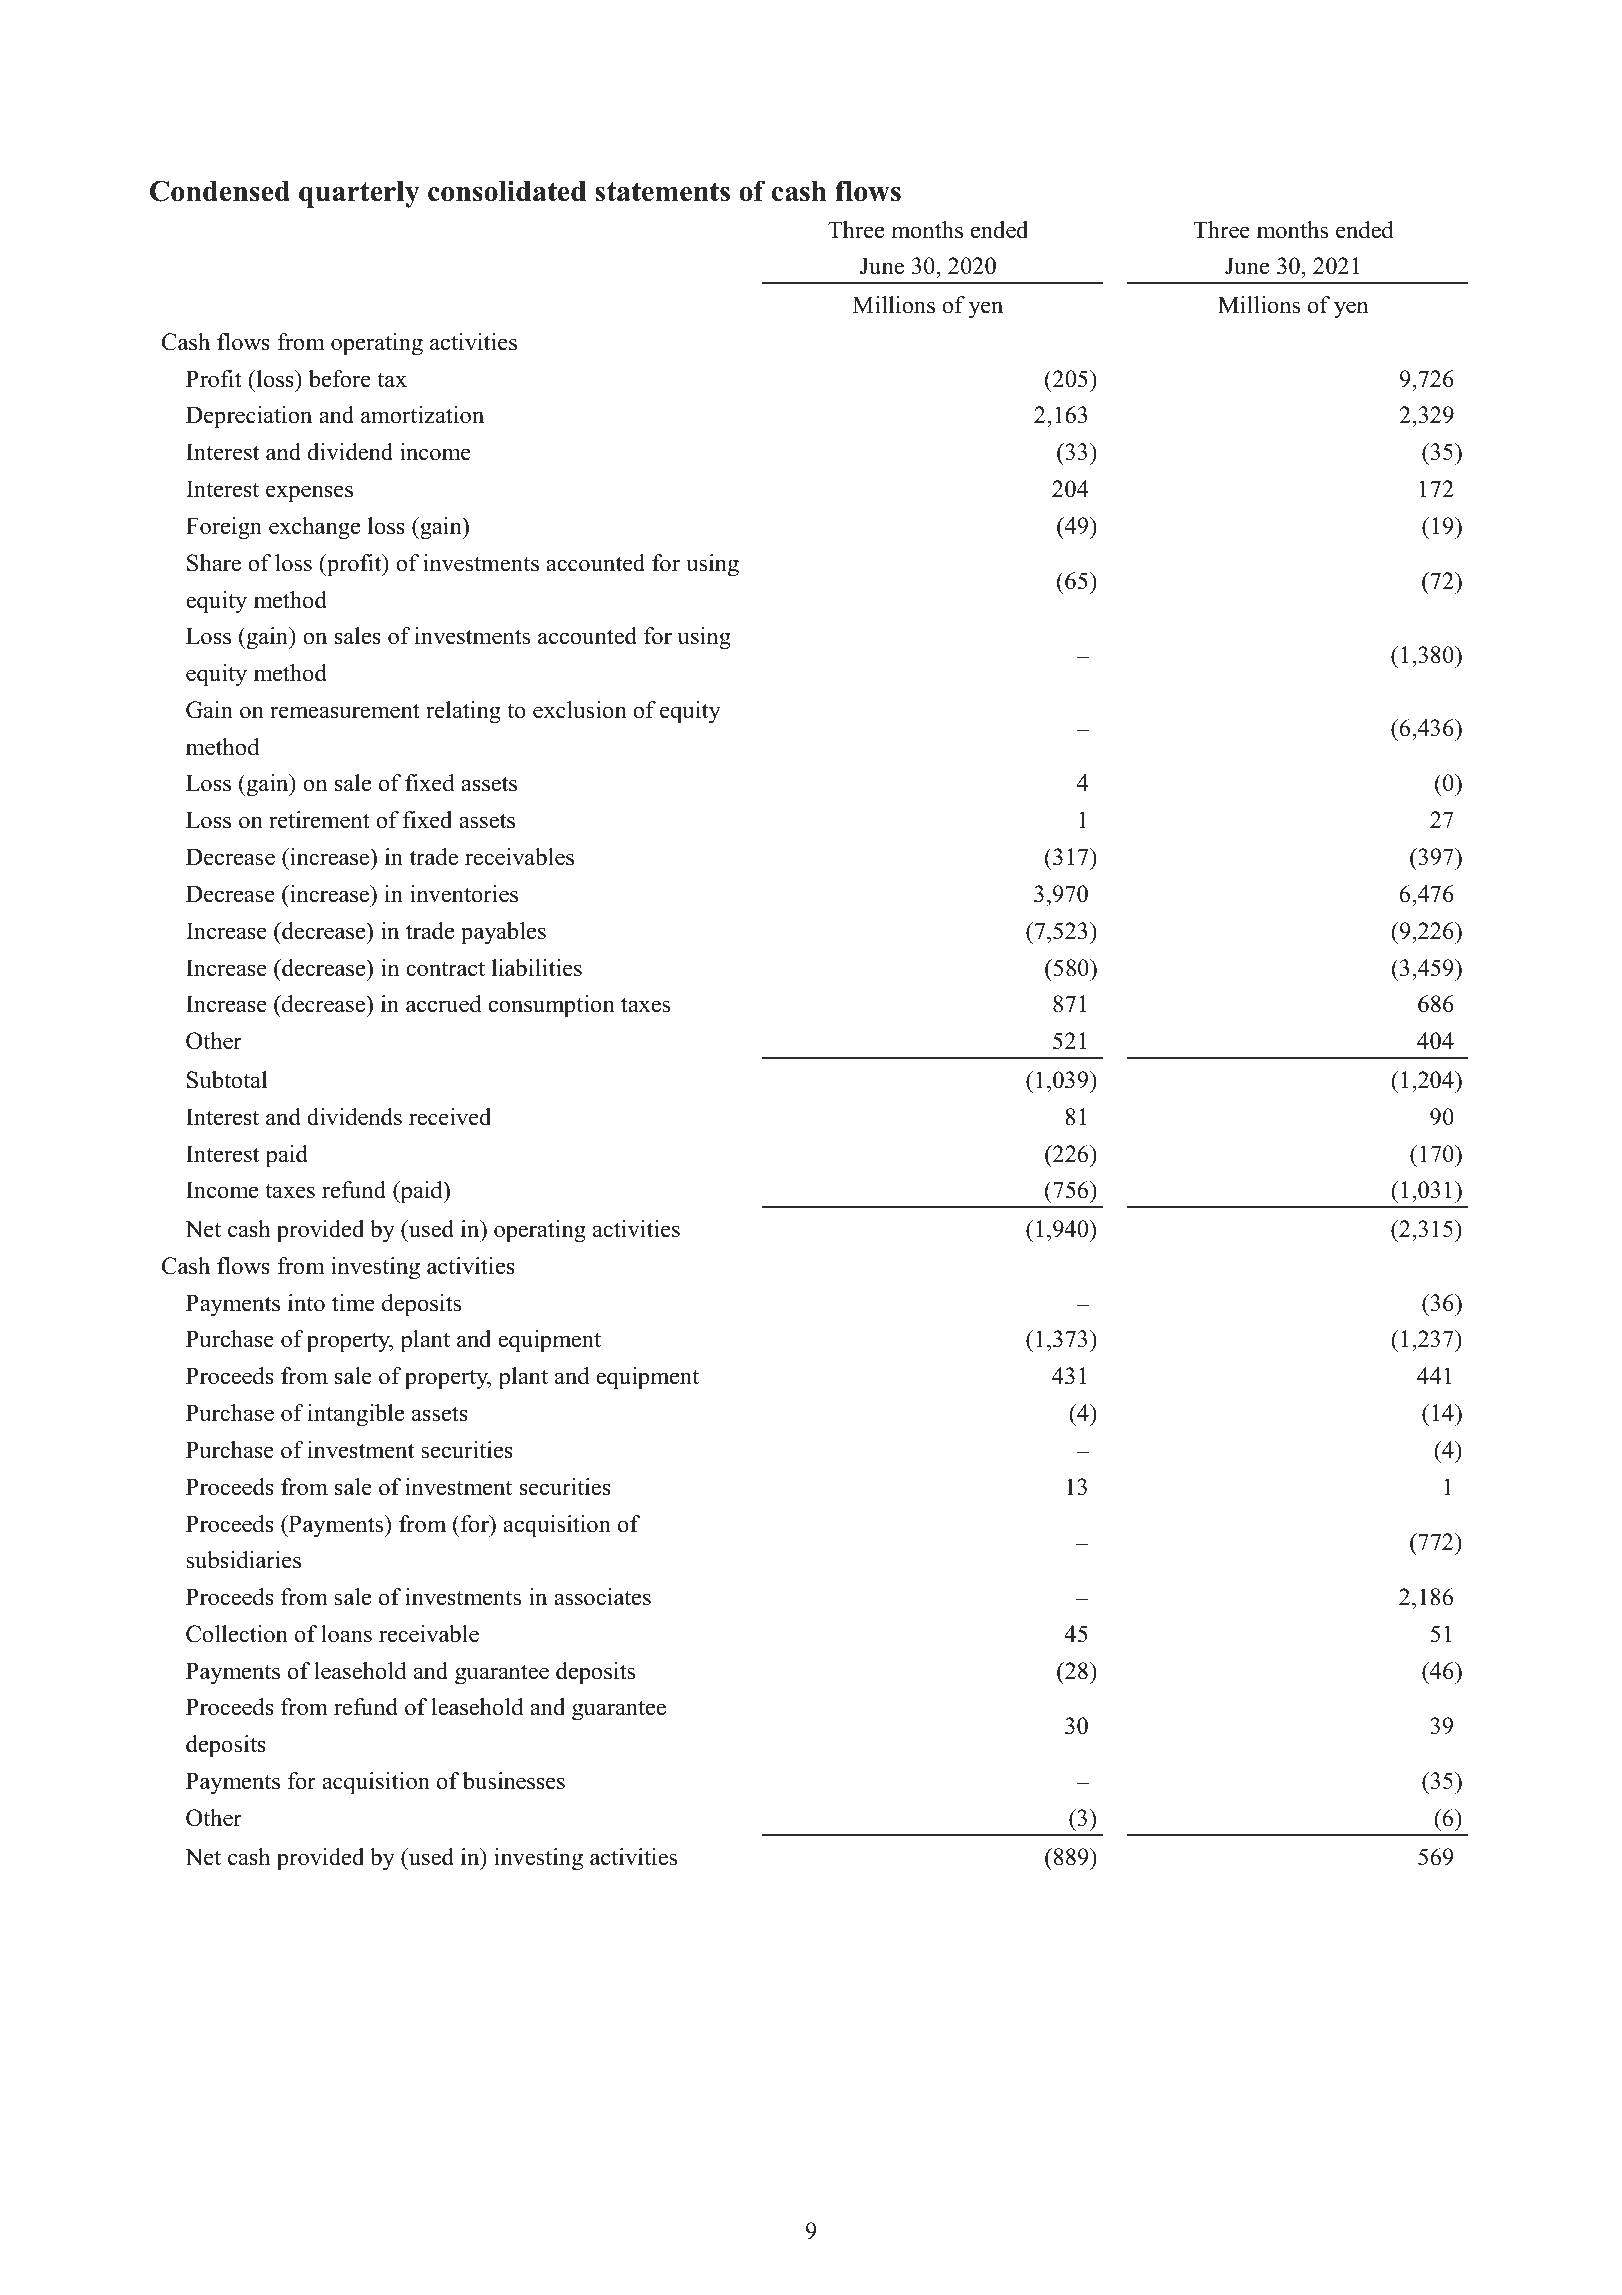  Describe the element at coordinates (444, 1004) in the screenshot. I see `accrued` at that location.
